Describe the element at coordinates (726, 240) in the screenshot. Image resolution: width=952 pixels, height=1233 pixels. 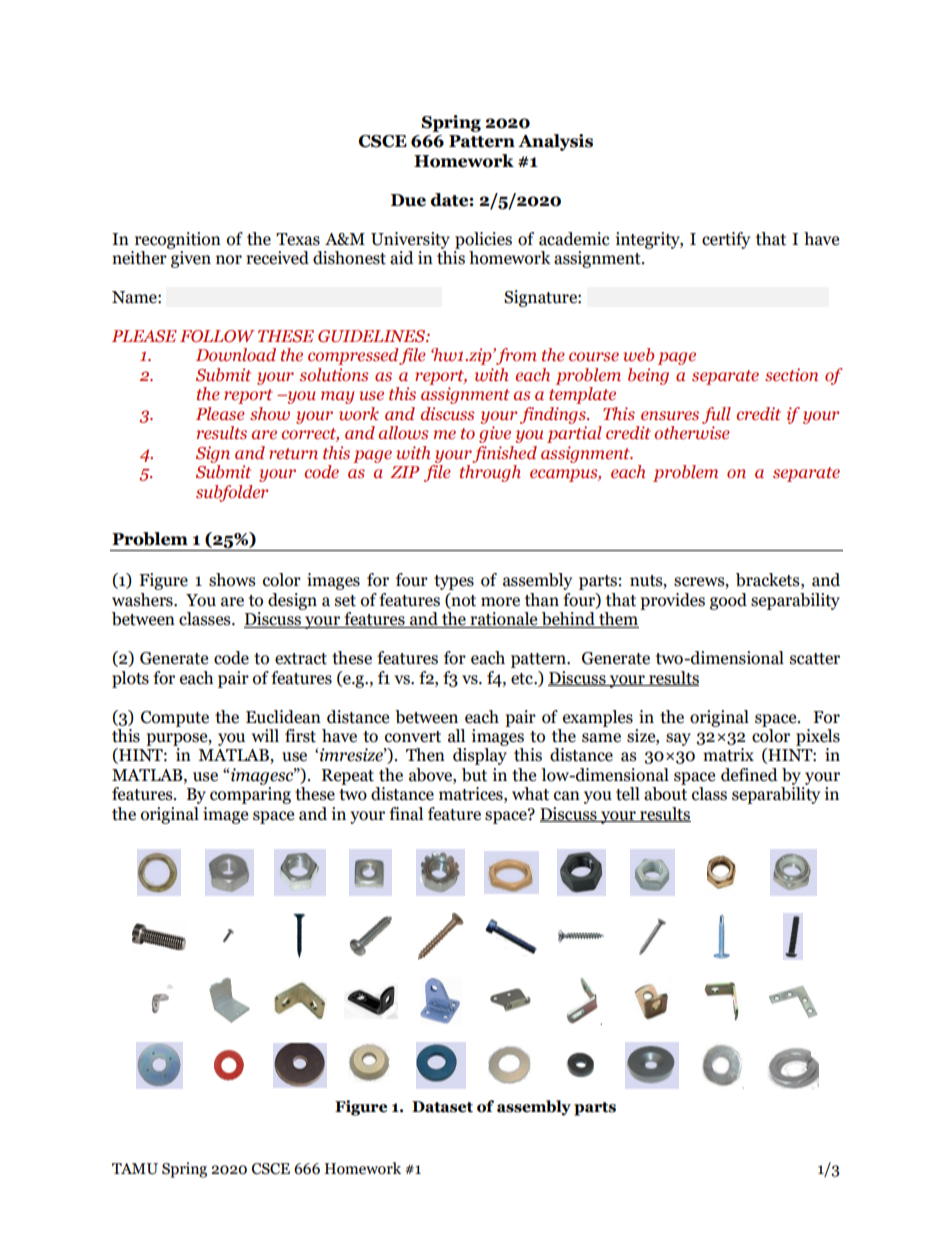
I see `certify` at that location.
